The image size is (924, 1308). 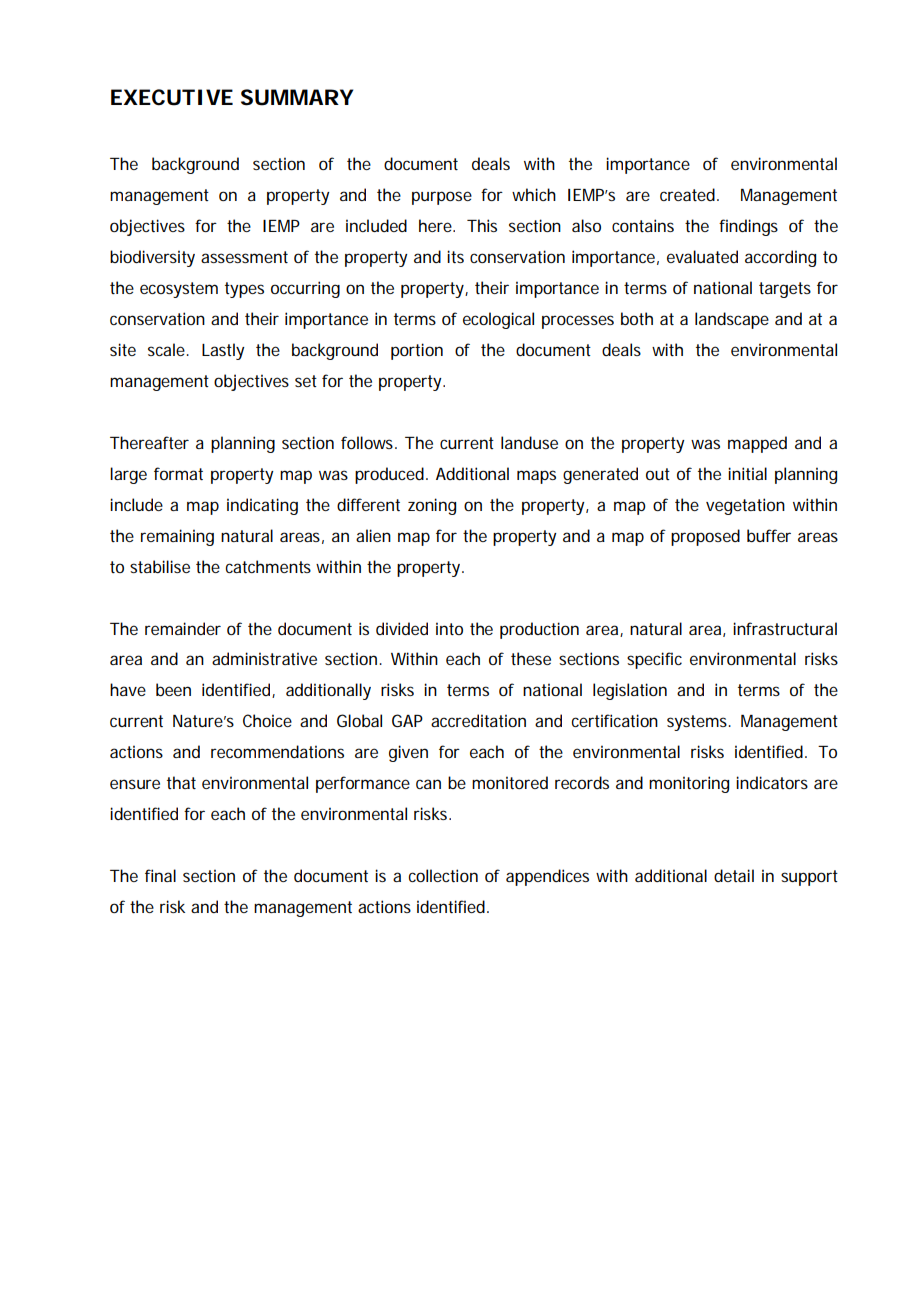 What do you see at coordinates (183, 628) in the document?
I see `remainder` at bounding box center [183, 628].
